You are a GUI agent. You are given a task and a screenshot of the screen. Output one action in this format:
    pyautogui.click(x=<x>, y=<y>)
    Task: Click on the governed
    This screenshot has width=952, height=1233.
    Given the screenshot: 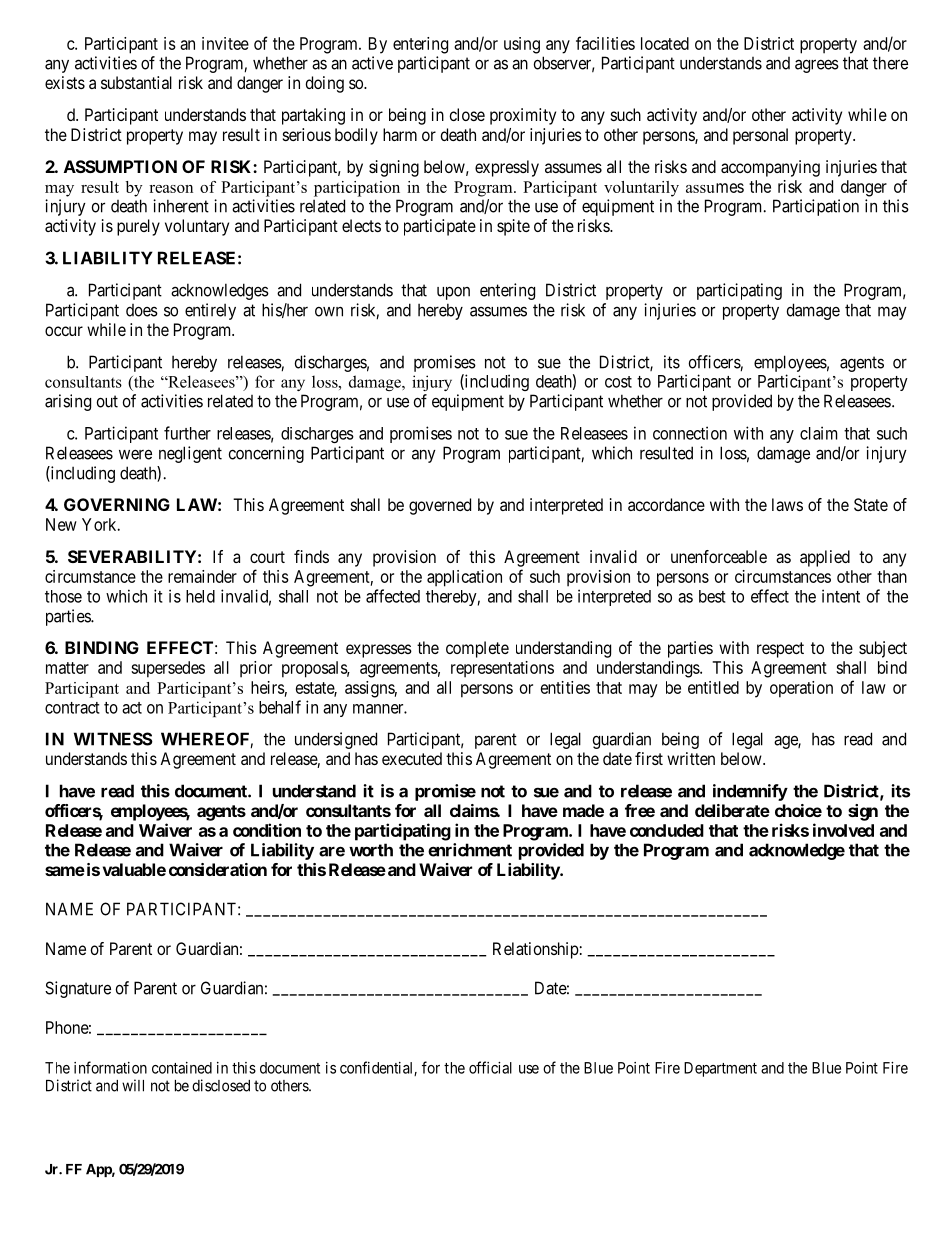 What is the action you would take?
    pyautogui.click(x=440, y=506)
